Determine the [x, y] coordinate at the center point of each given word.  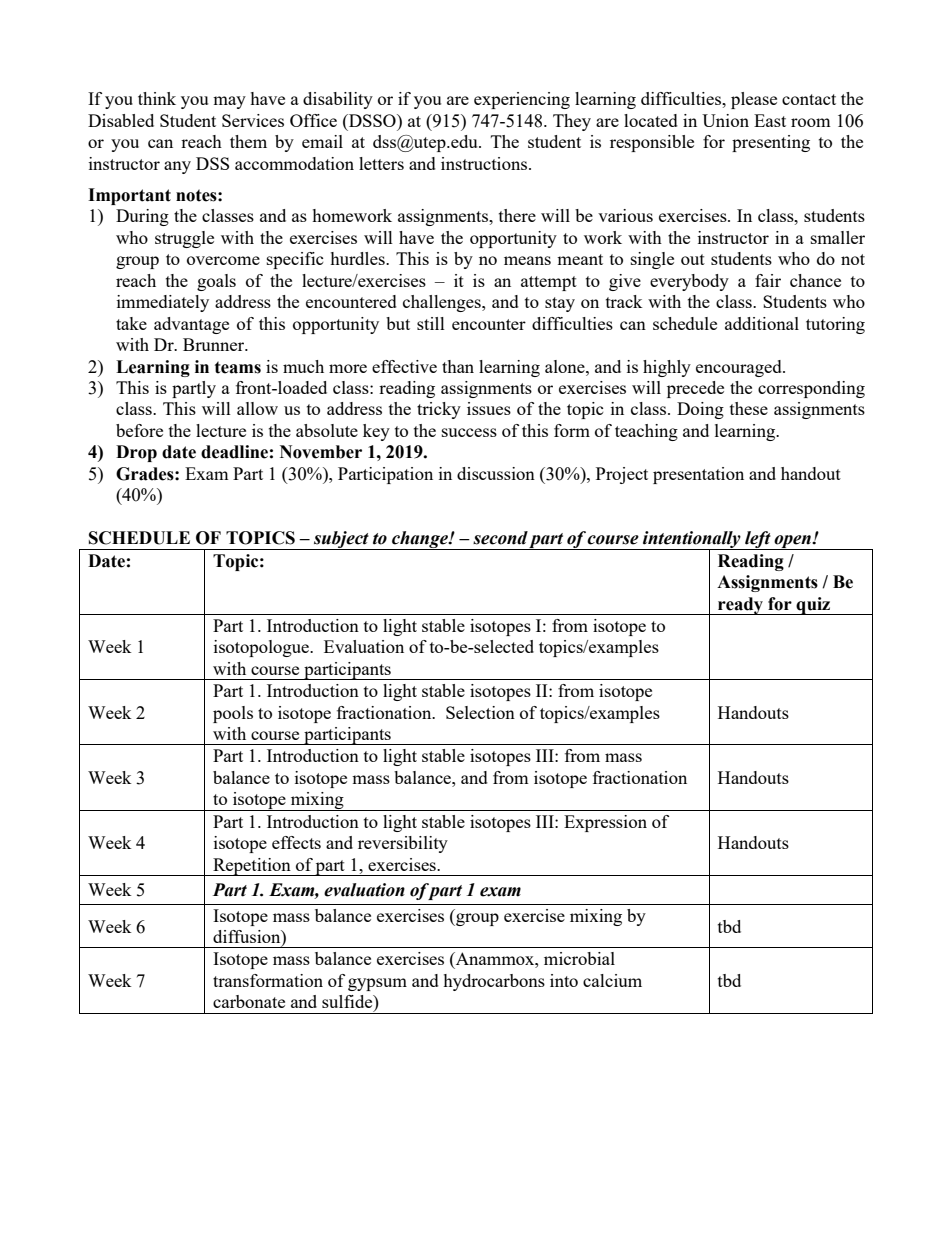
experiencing [522, 100]
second [500, 538]
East [770, 120]
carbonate [249, 1001]
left [758, 540]
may [229, 102]
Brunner [215, 344]
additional [762, 323]
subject [341, 540]
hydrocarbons [494, 982]
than [458, 366]
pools [233, 714]
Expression [605, 823]
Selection [480, 712]
